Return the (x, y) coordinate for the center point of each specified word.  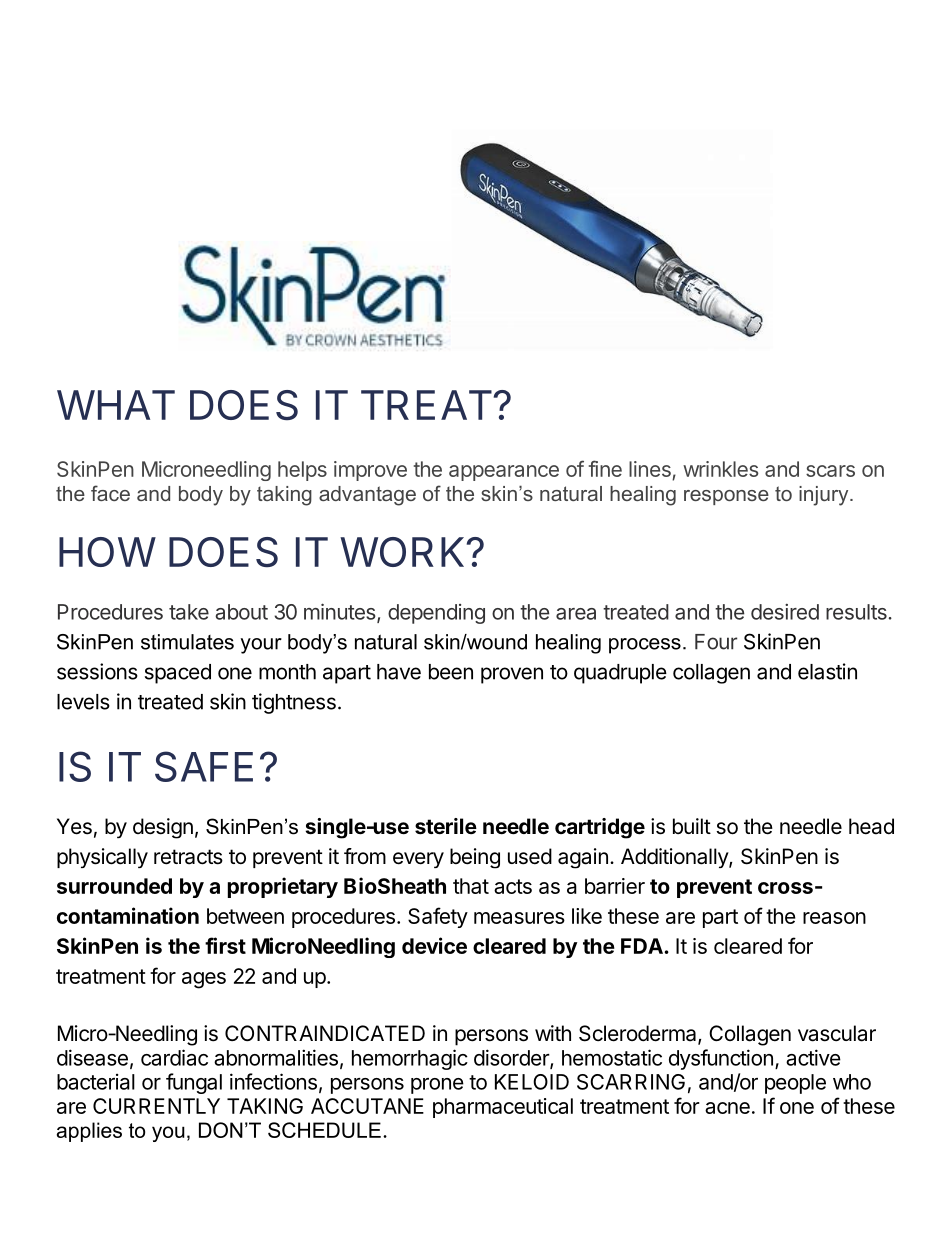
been (451, 672)
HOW (107, 552)
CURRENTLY (156, 1106)
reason (834, 918)
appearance (504, 473)
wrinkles (721, 469)
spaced (178, 674)
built (692, 826)
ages (204, 980)
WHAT (116, 405)
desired (785, 612)
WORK (402, 552)
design (163, 828)
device (434, 945)
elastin (827, 671)
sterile (446, 826)
